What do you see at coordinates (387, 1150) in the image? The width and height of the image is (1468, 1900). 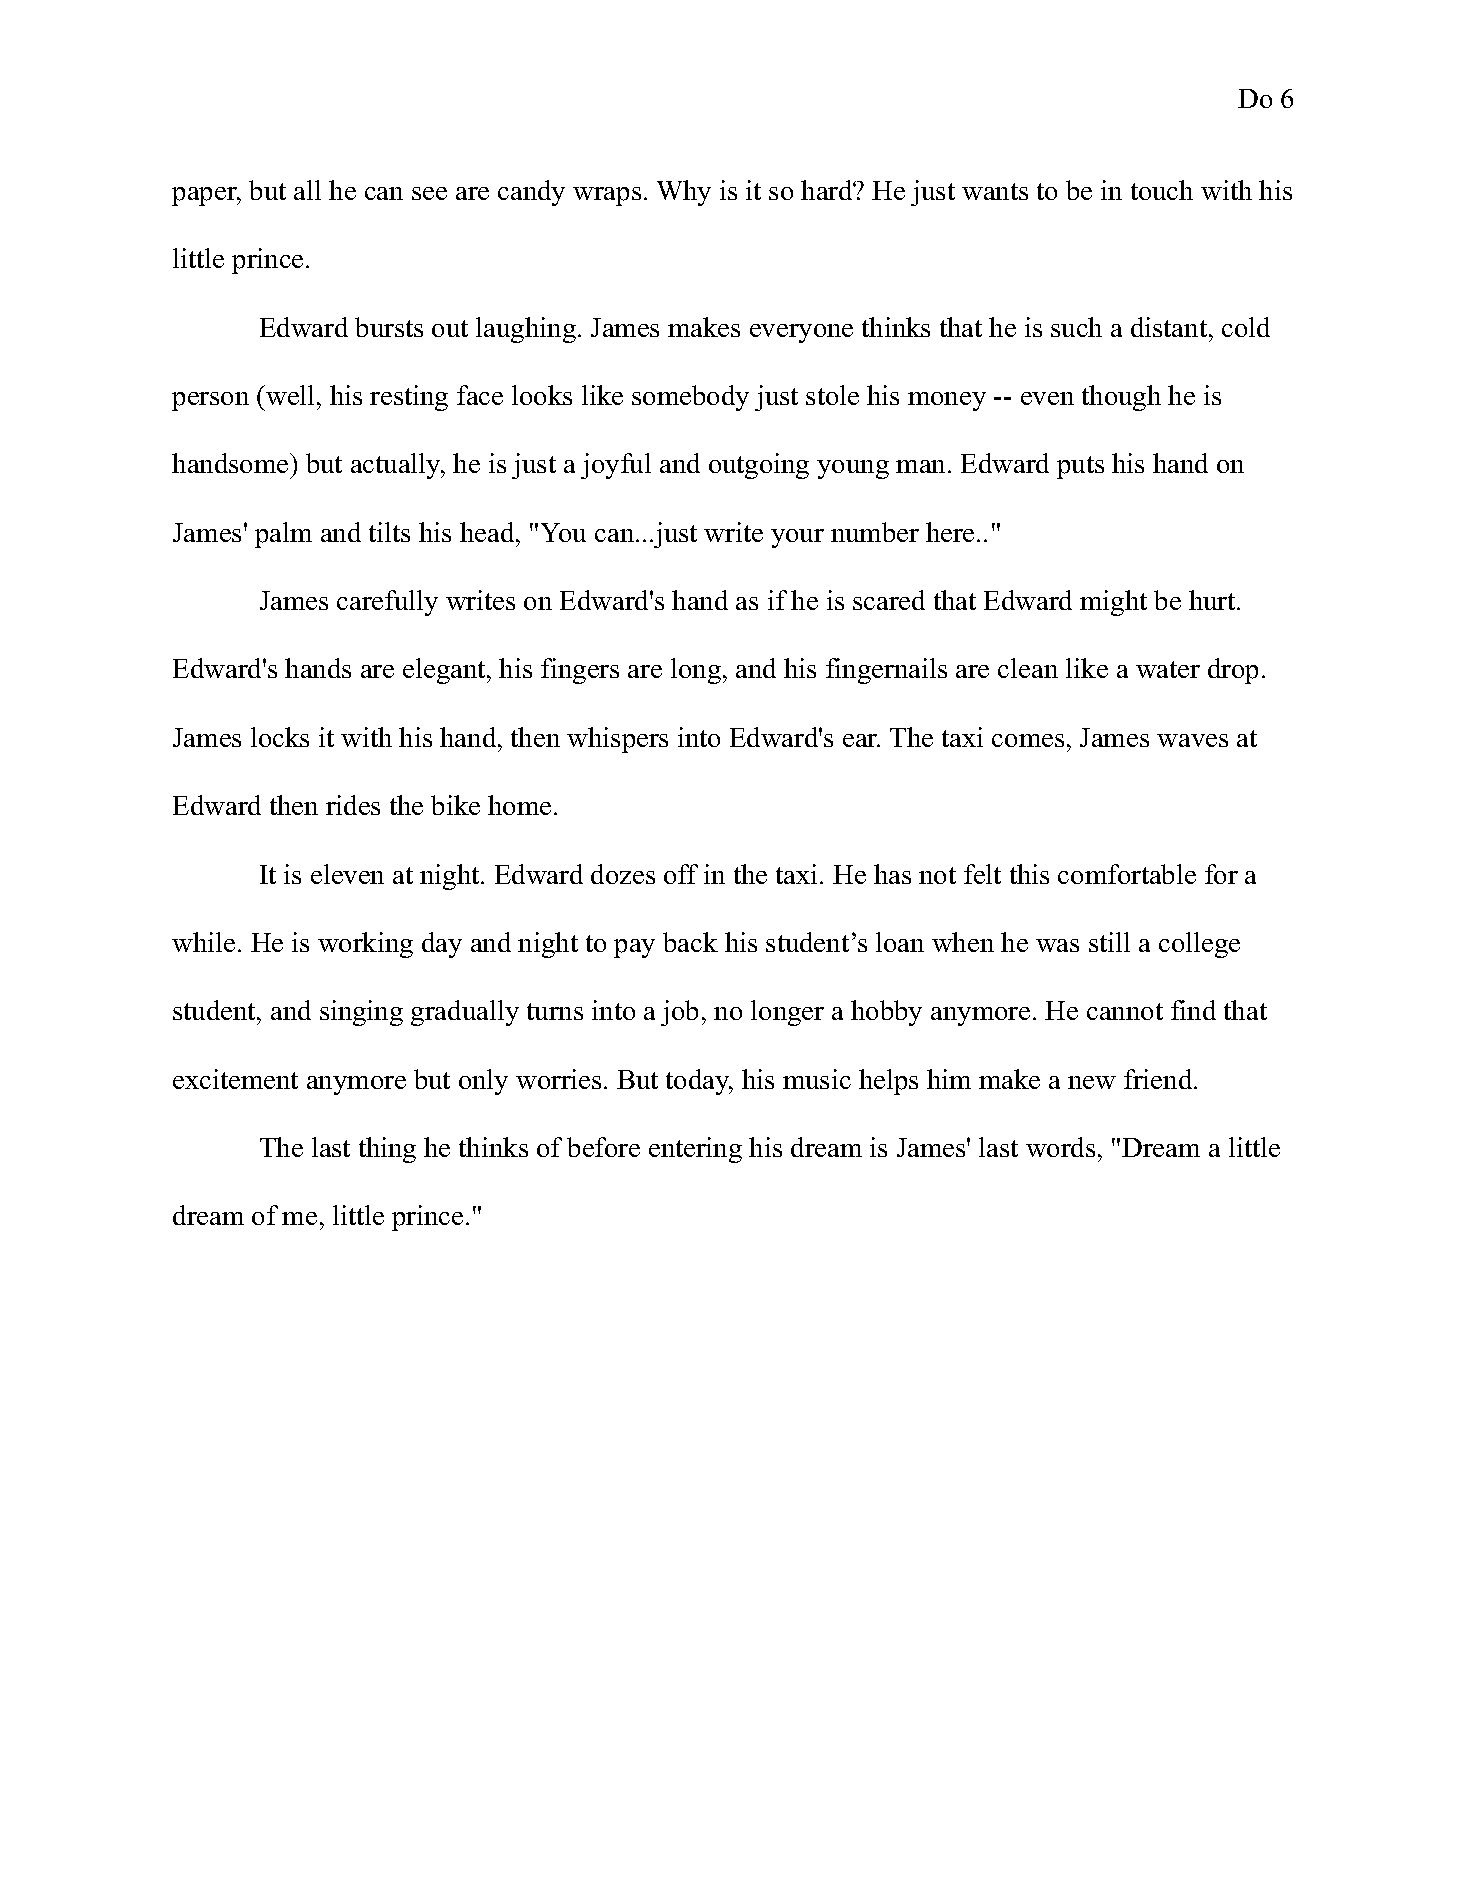 I see `thing` at bounding box center [387, 1150].
